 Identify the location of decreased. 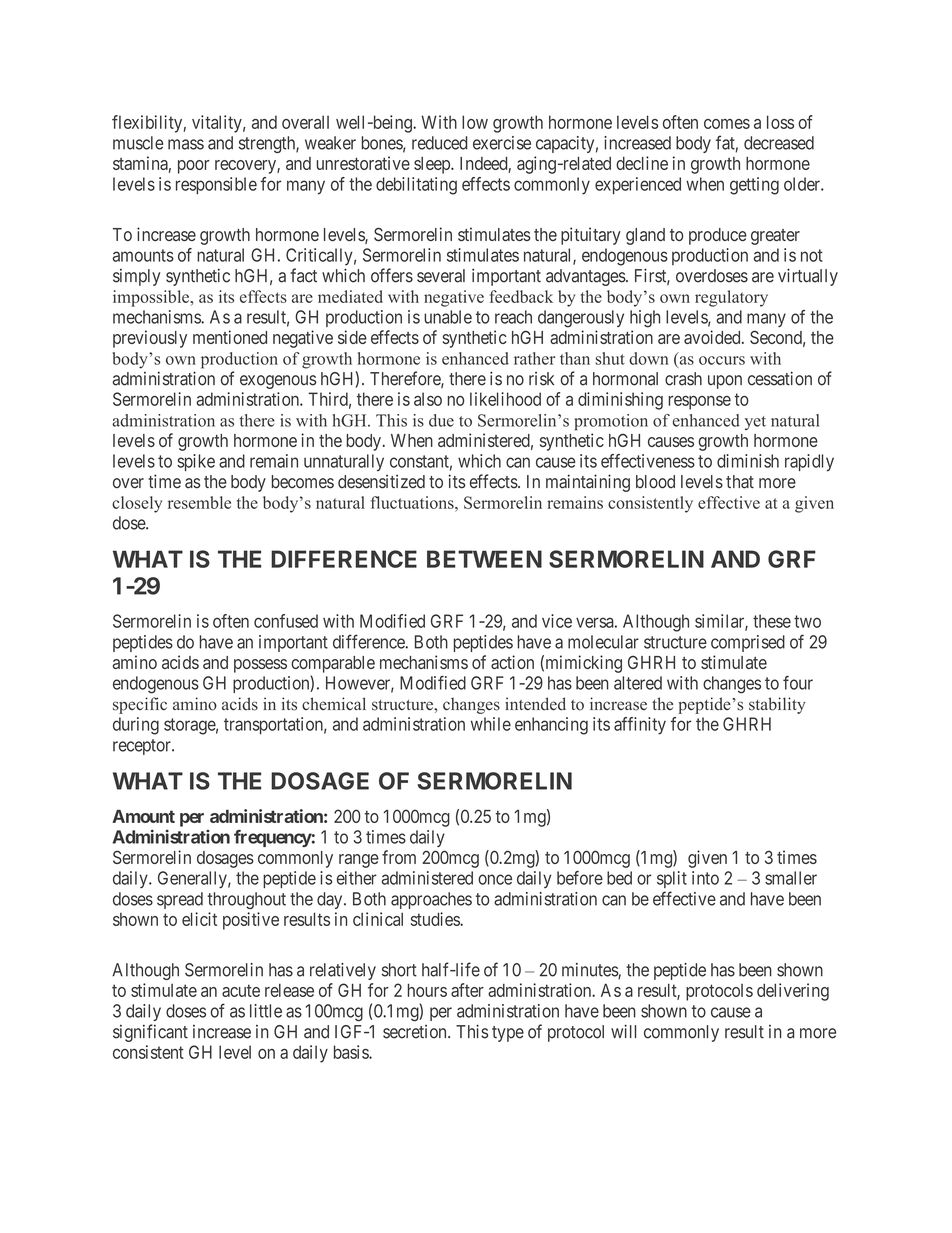
(779, 143).
